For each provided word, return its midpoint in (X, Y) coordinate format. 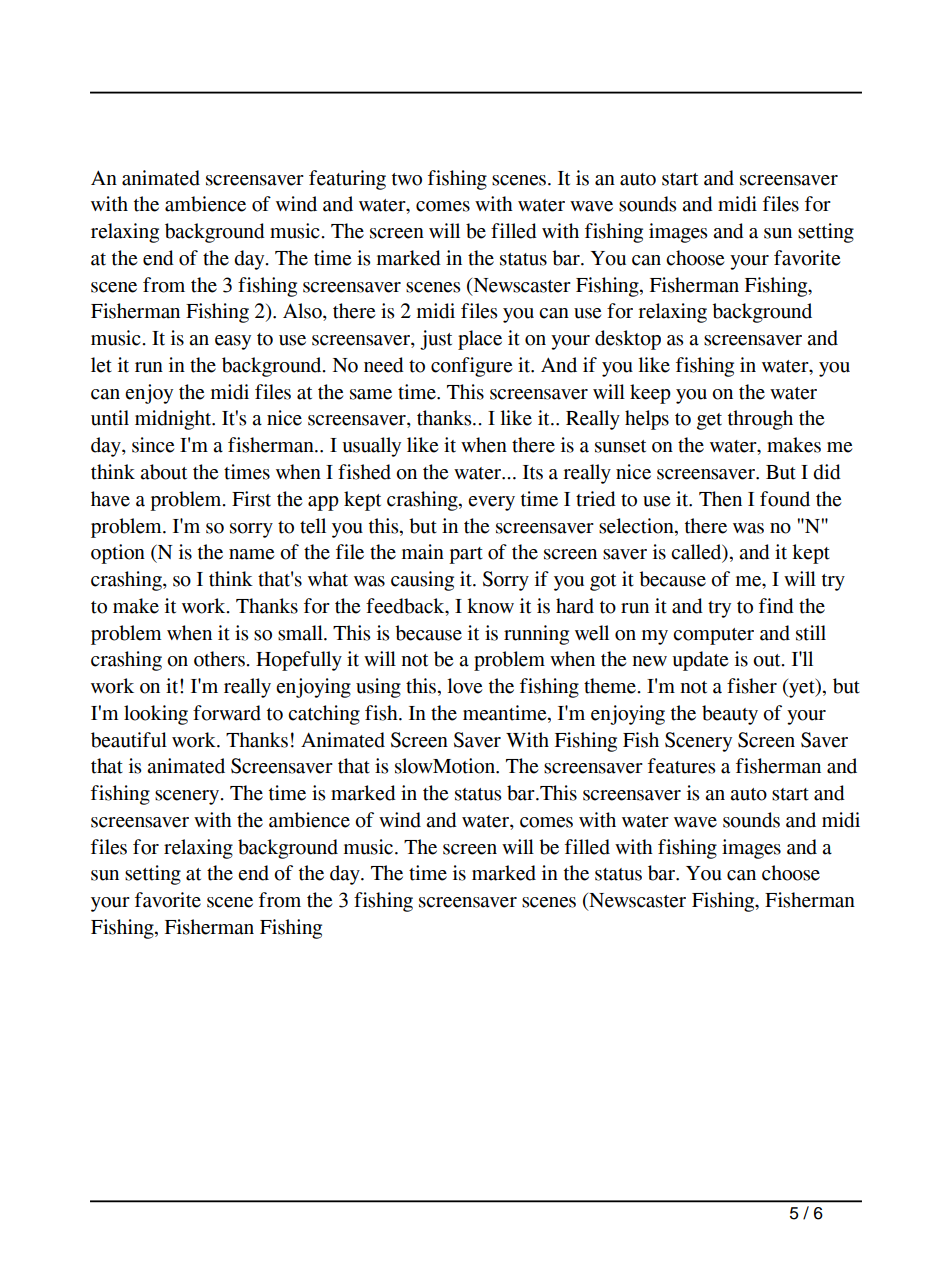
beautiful (129, 740)
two (407, 179)
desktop (628, 340)
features (682, 766)
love (464, 686)
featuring (347, 180)
